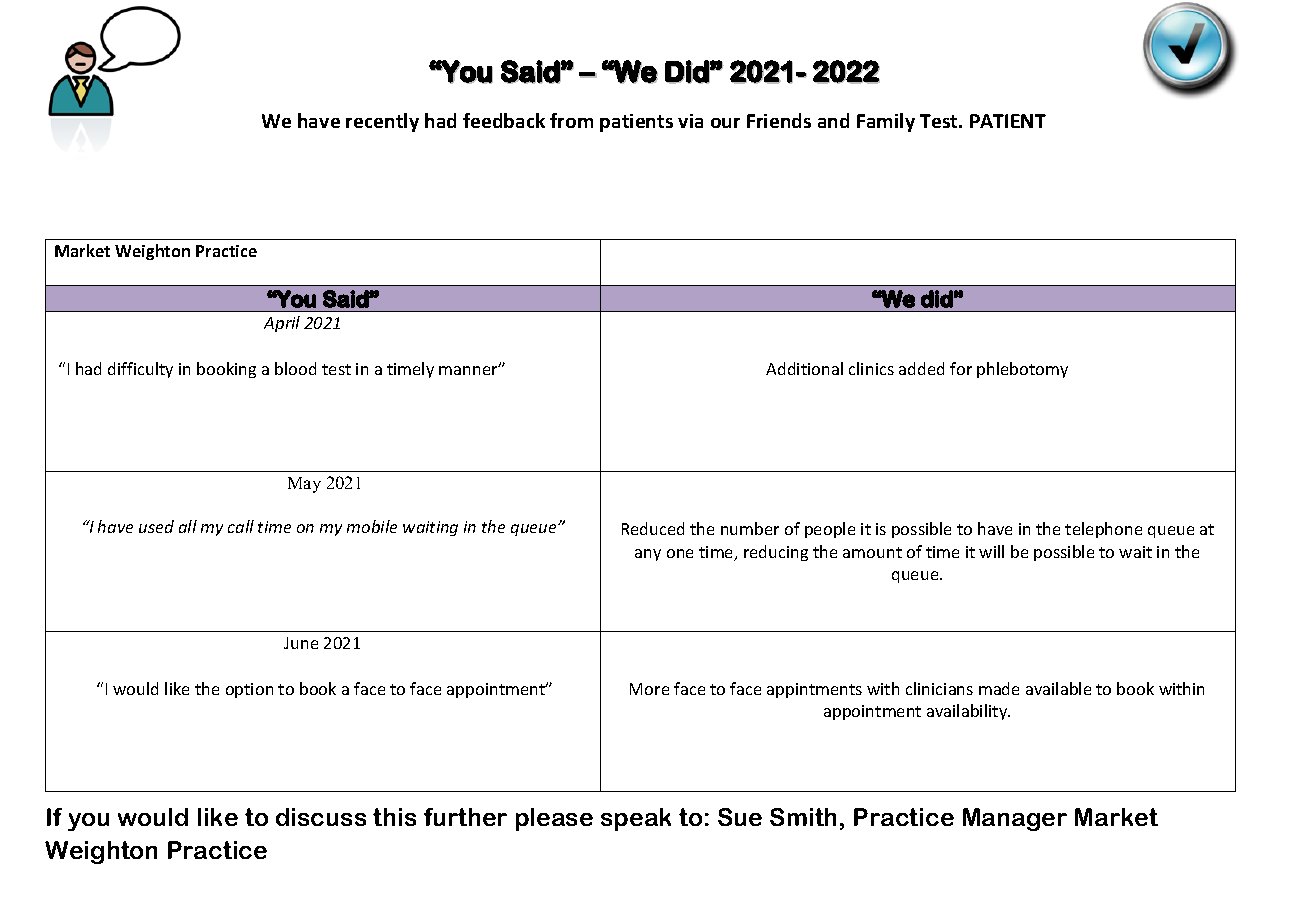  I want to click on Additional, so click(804, 368).
